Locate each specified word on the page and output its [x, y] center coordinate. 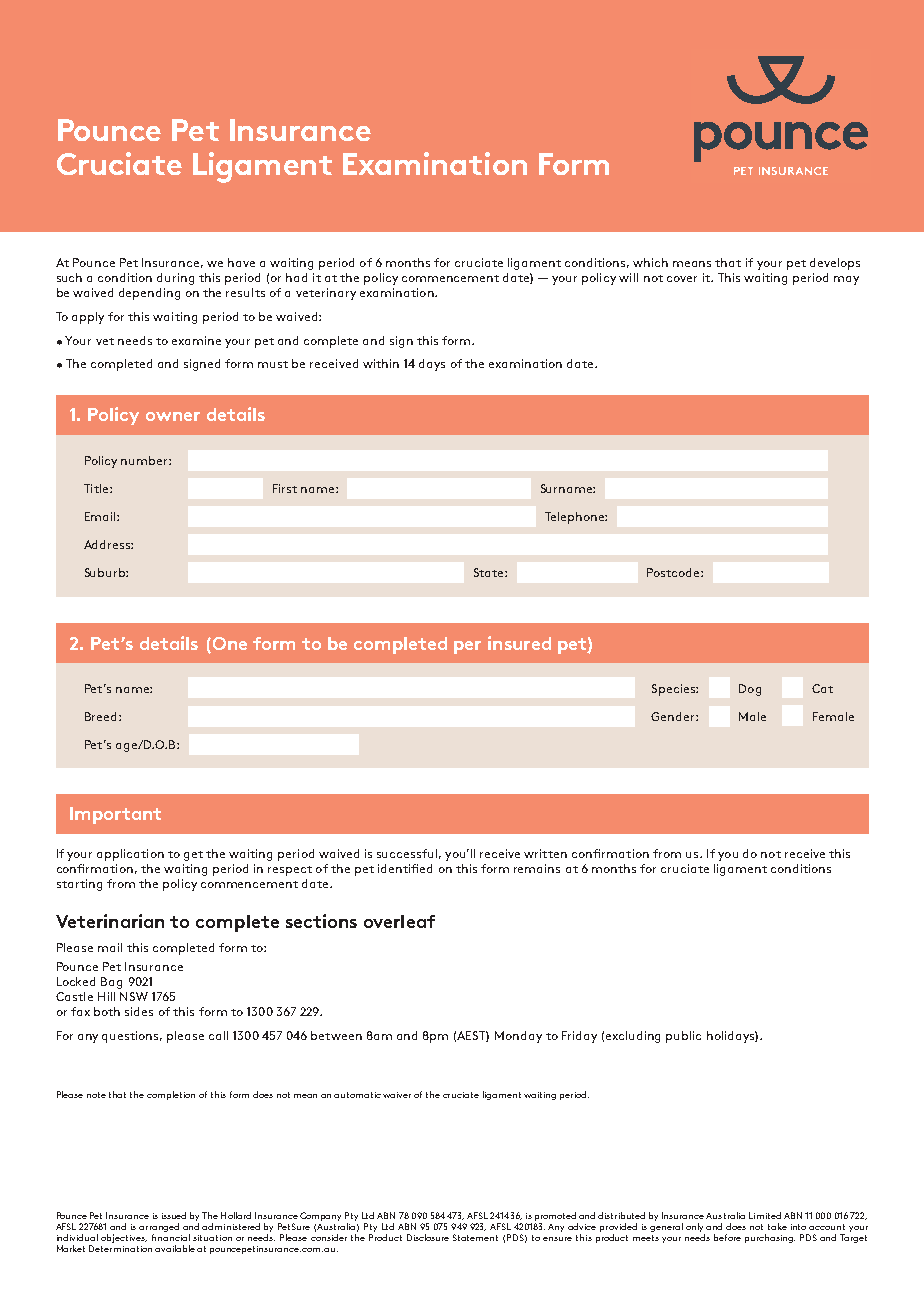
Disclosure [428, 1237]
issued [174, 1215]
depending [149, 294]
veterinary [326, 294]
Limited [765, 1215]
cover [682, 279]
